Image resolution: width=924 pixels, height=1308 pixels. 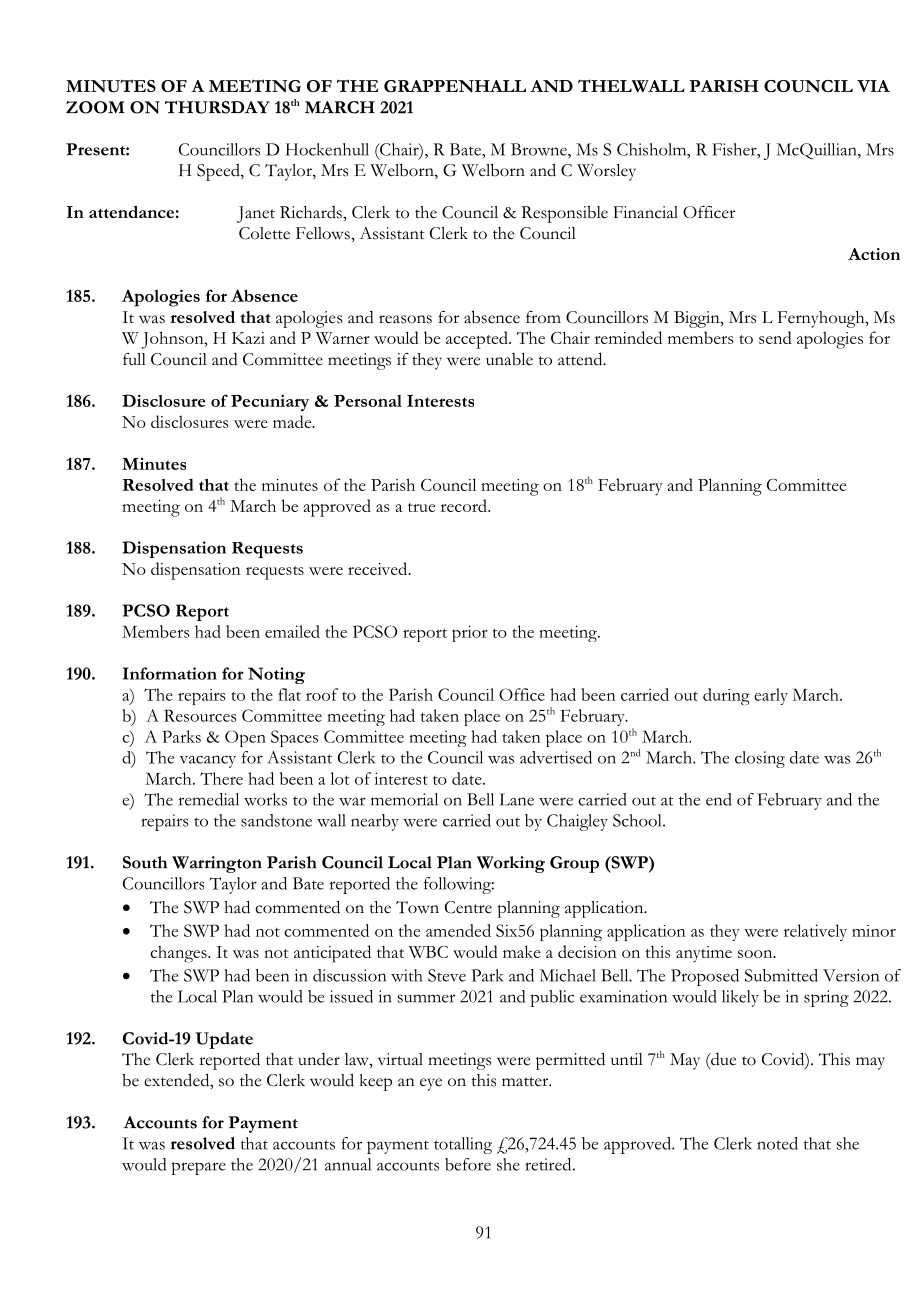 What do you see at coordinates (775, 337) in the screenshot?
I see `send` at bounding box center [775, 337].
